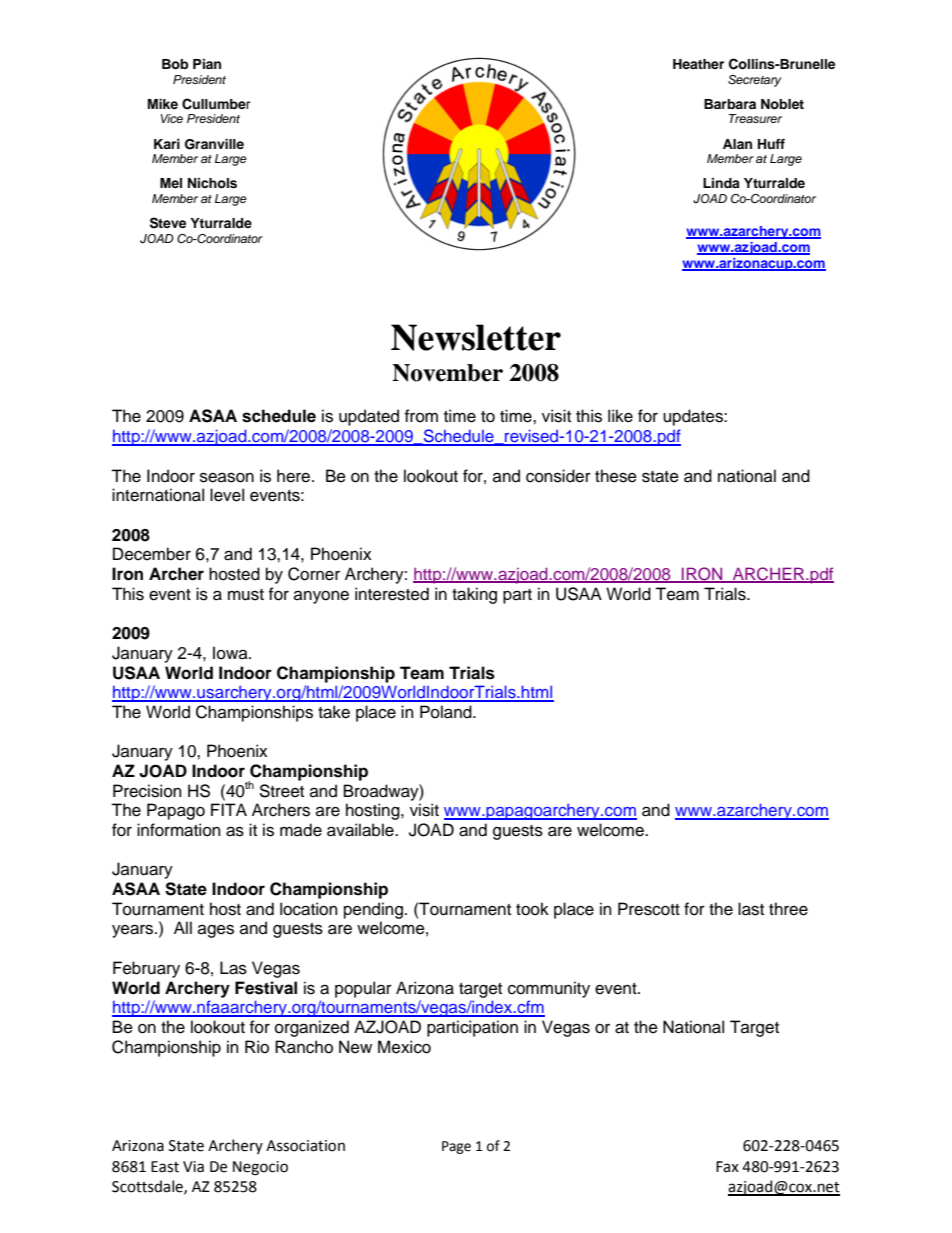 The width and height of the screenshot is (952, 1233). Describe the element at coordinates (751, 909) in the screenshot. I see `last` at that location.
